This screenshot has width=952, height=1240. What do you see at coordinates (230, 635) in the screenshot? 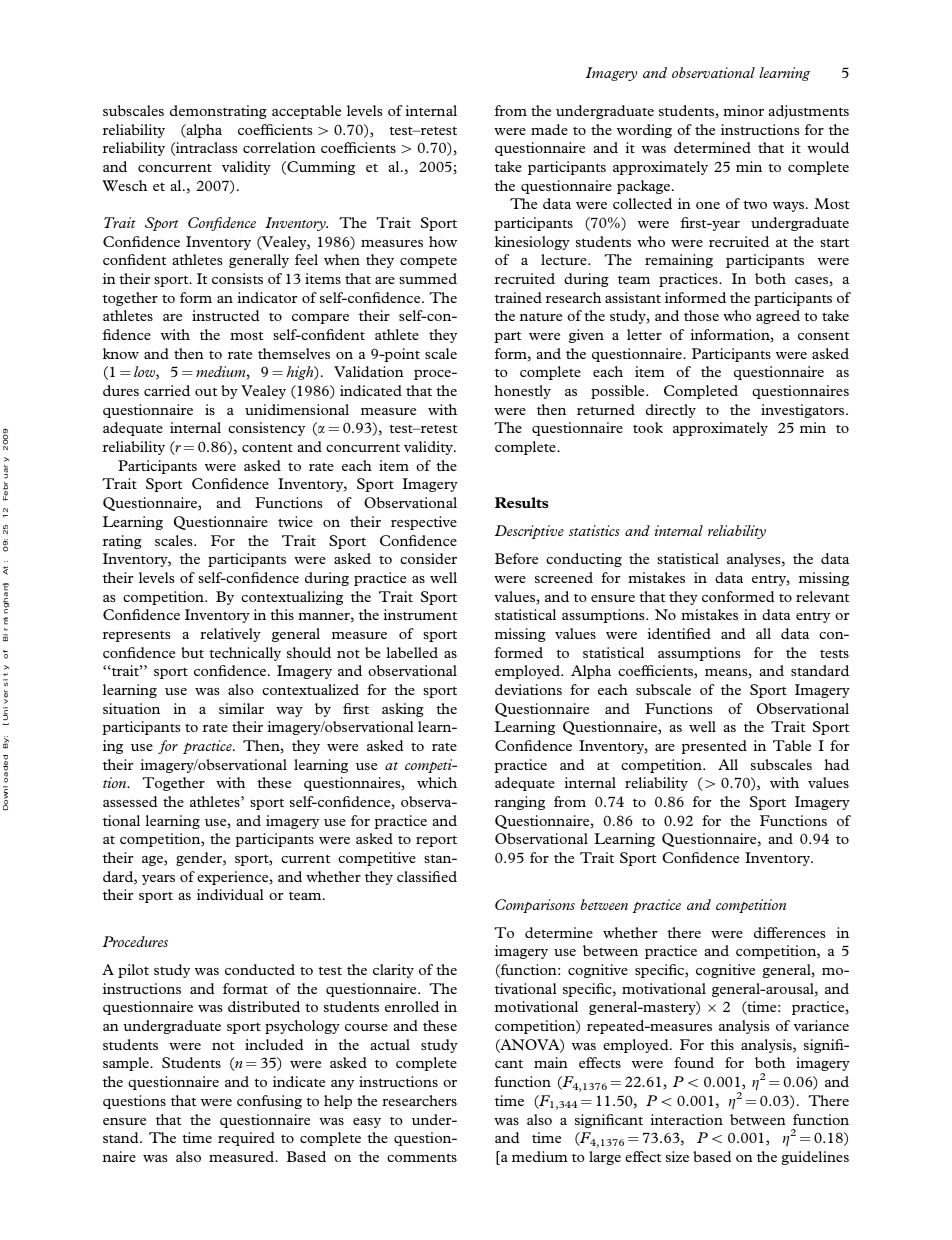
I see `relatively` at bounding box center [230, 635].
